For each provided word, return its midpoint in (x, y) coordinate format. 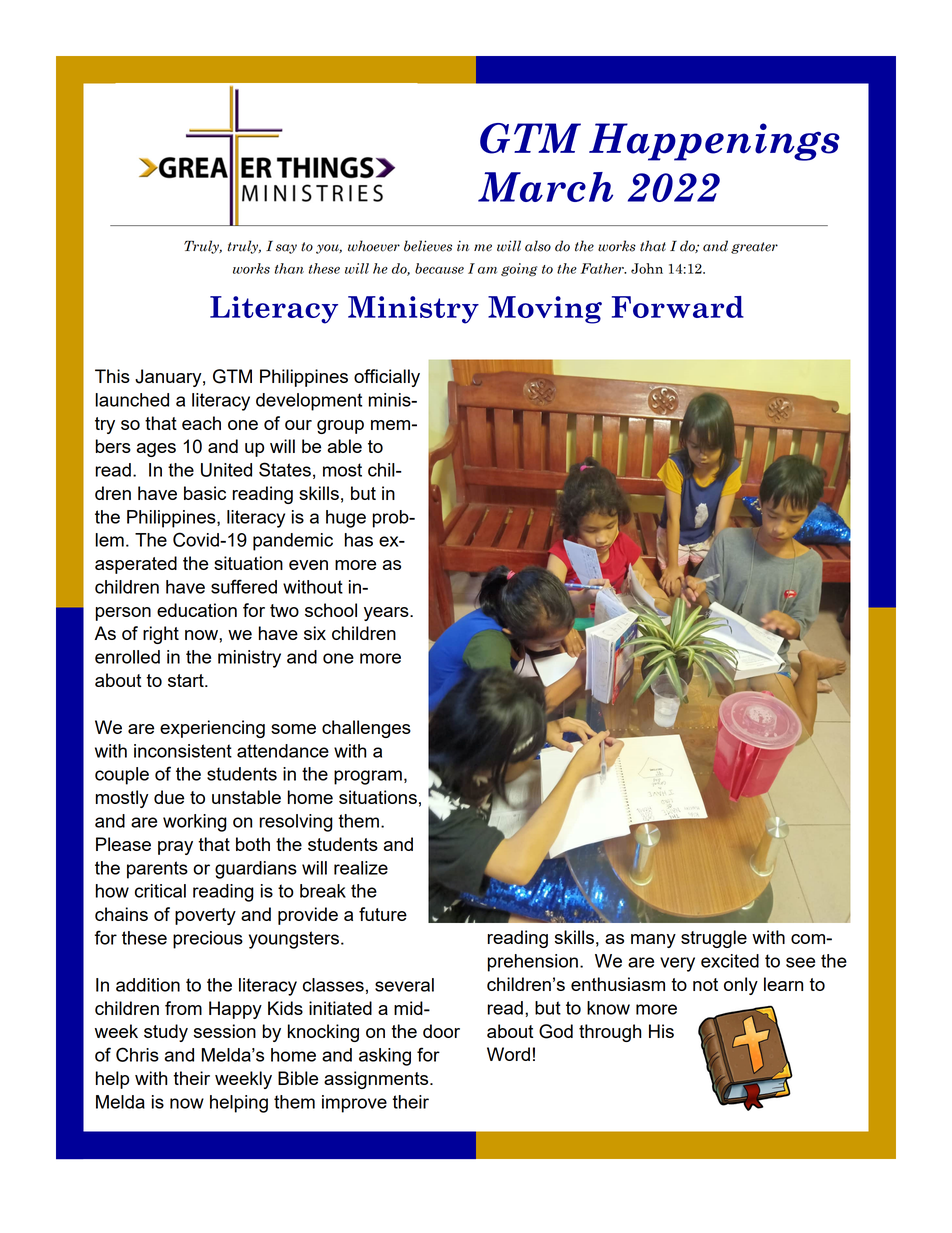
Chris (137, 1054)
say (286, 249)
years (387, 614)
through (610, 1033)
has (359, 540)
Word (508, 1054)
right (161, 635)
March (545, 187)
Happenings (714, 142)
